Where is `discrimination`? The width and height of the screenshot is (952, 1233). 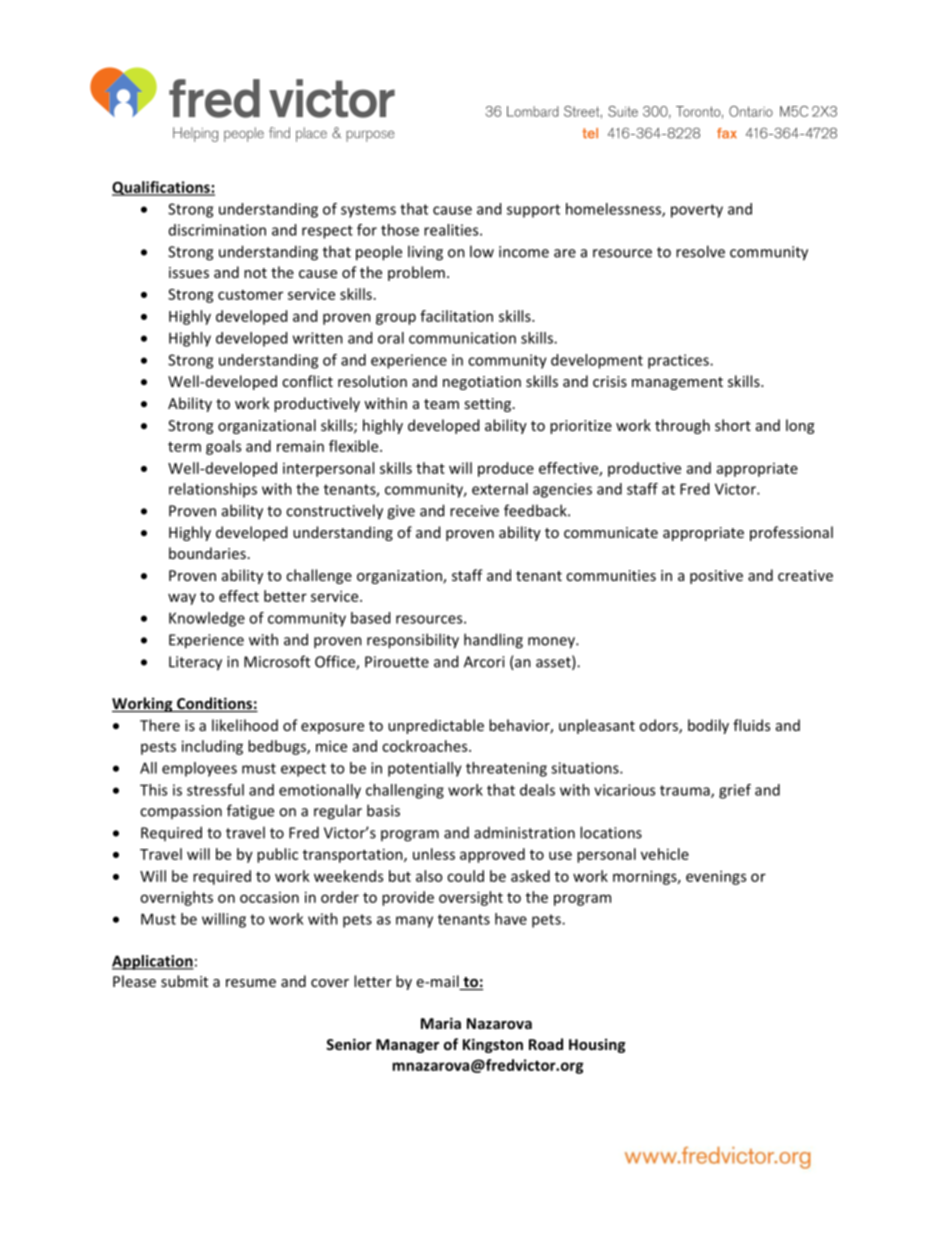 discrimination is located at coordinates (217, 230).
